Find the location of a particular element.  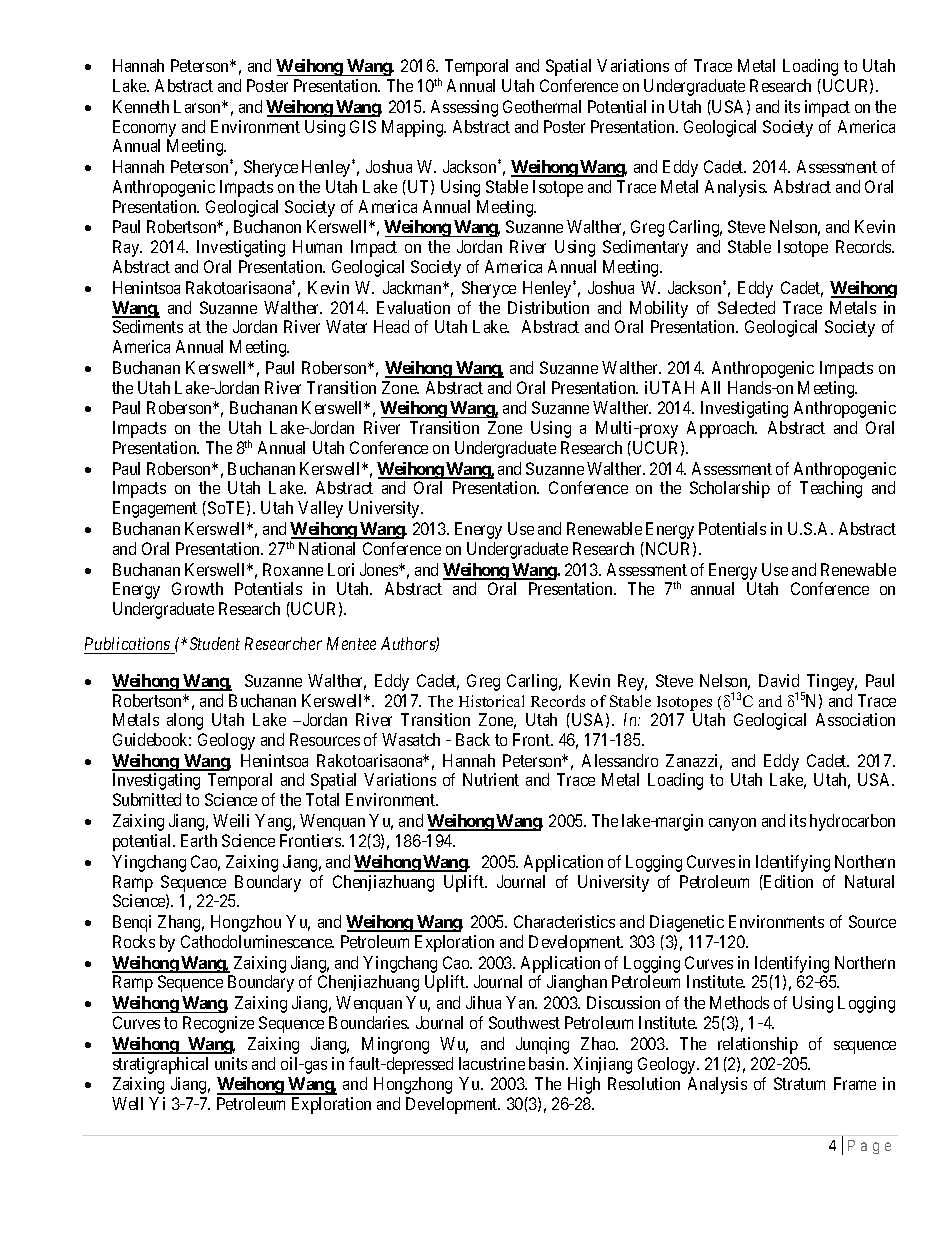

David is located at coordinates (779, 680).
